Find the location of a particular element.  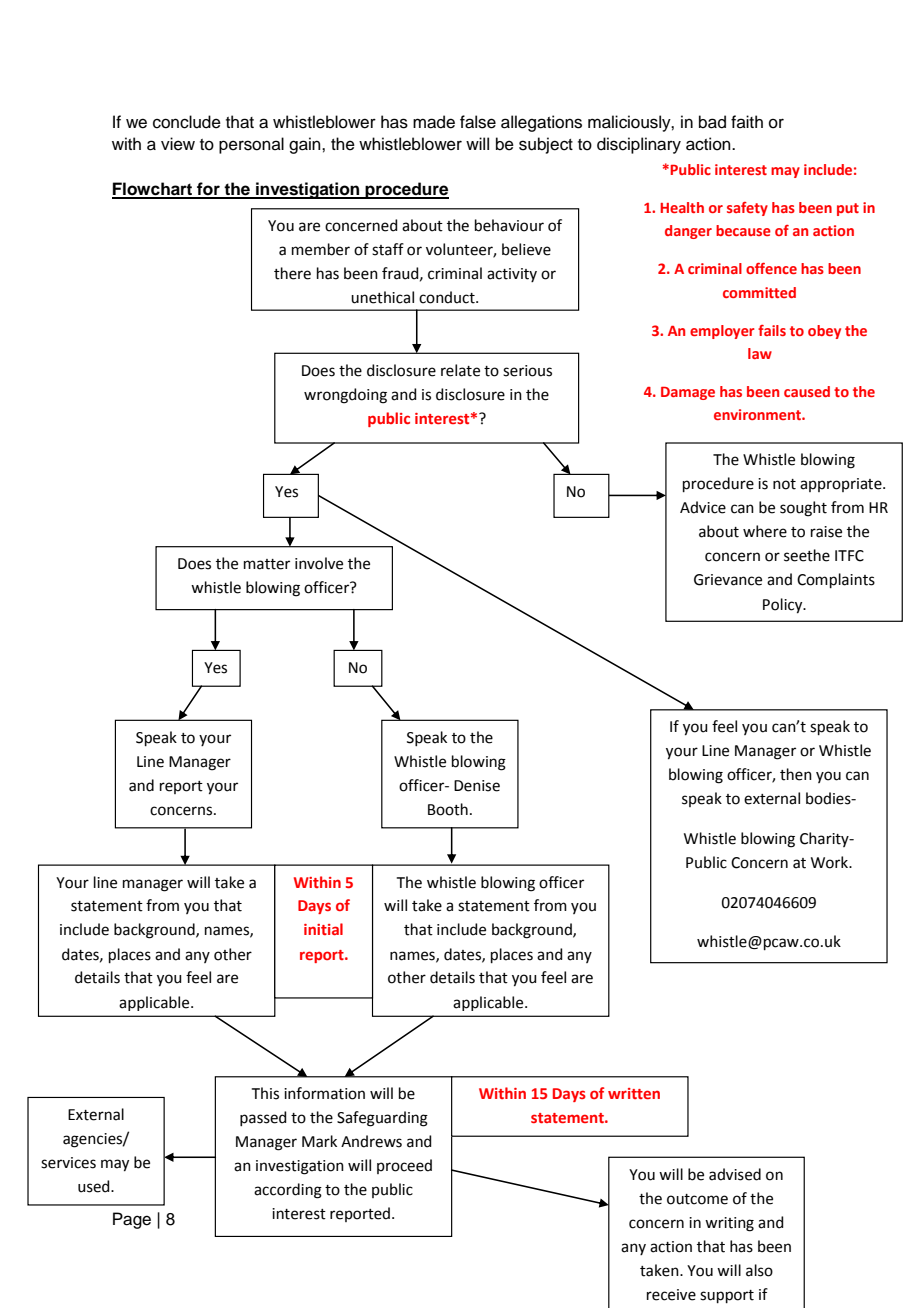

Booth is located at coordinates (448, 809).
